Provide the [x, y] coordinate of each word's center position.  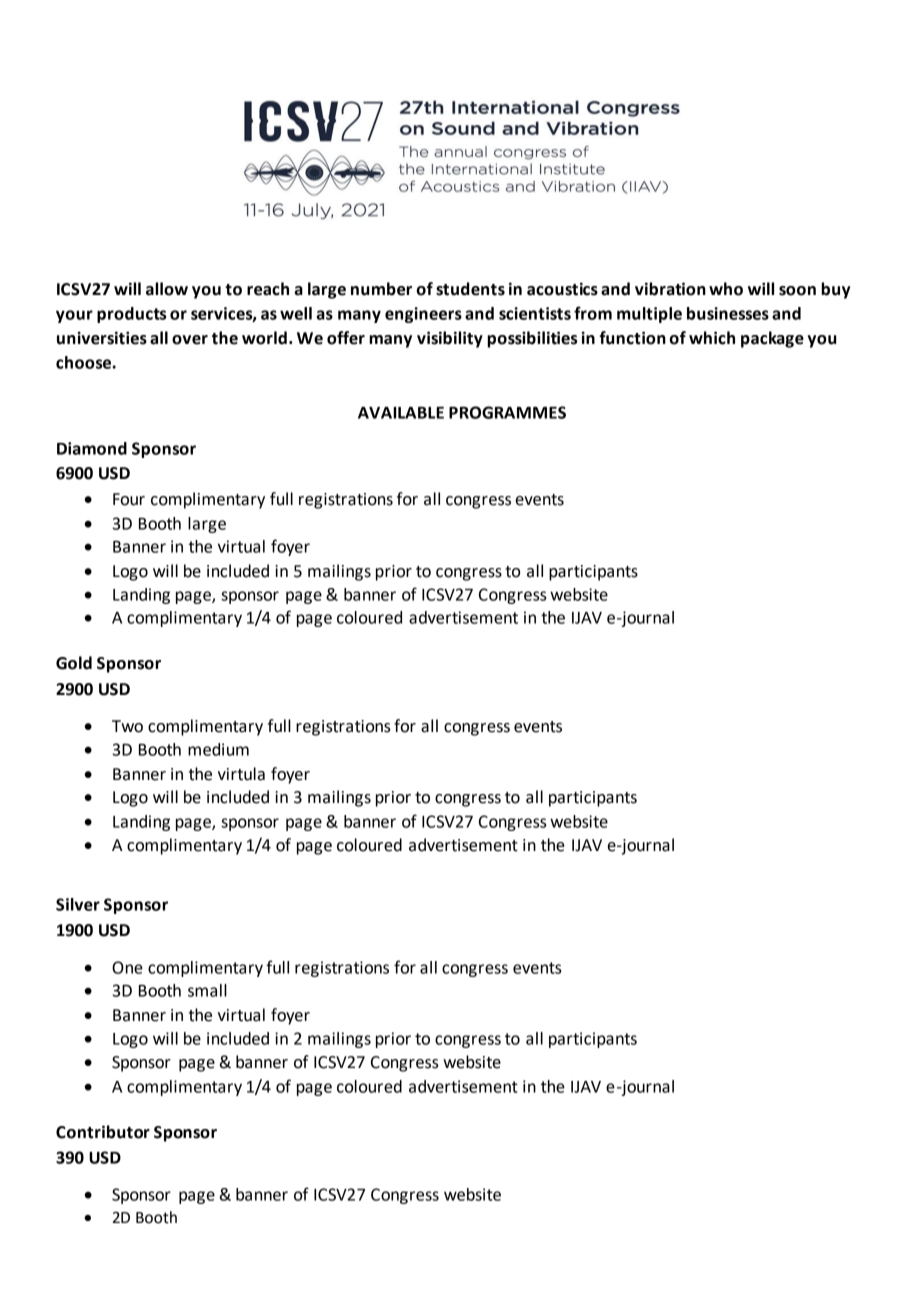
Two [127, 726]
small [207, 990]
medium [218, 749]
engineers [423, 315]
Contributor [103, 1132]
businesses [728, 313]
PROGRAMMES [507, 412]
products [131, 315]
